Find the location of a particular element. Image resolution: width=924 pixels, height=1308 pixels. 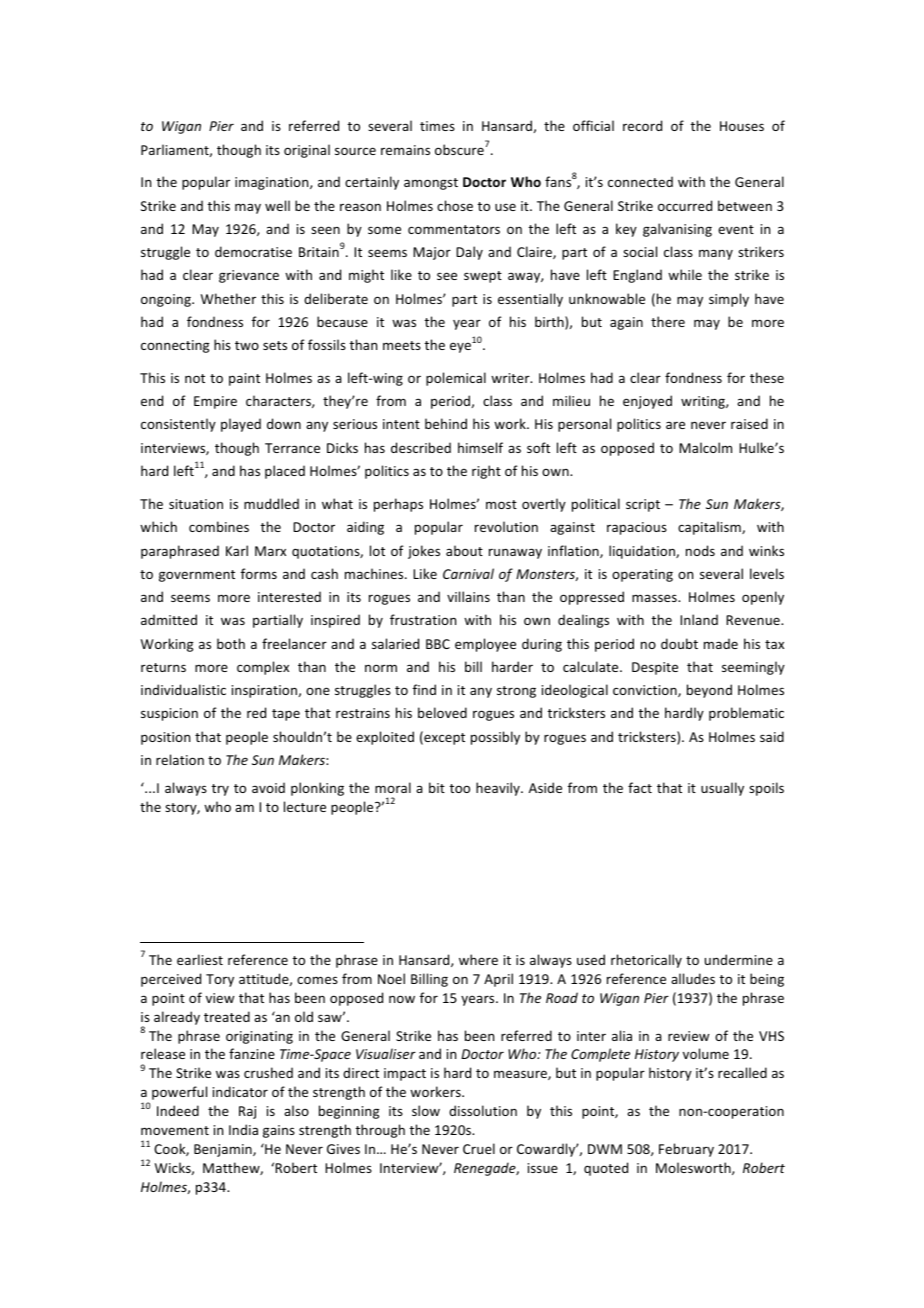

Houses is located at coordinates (742, 126).
